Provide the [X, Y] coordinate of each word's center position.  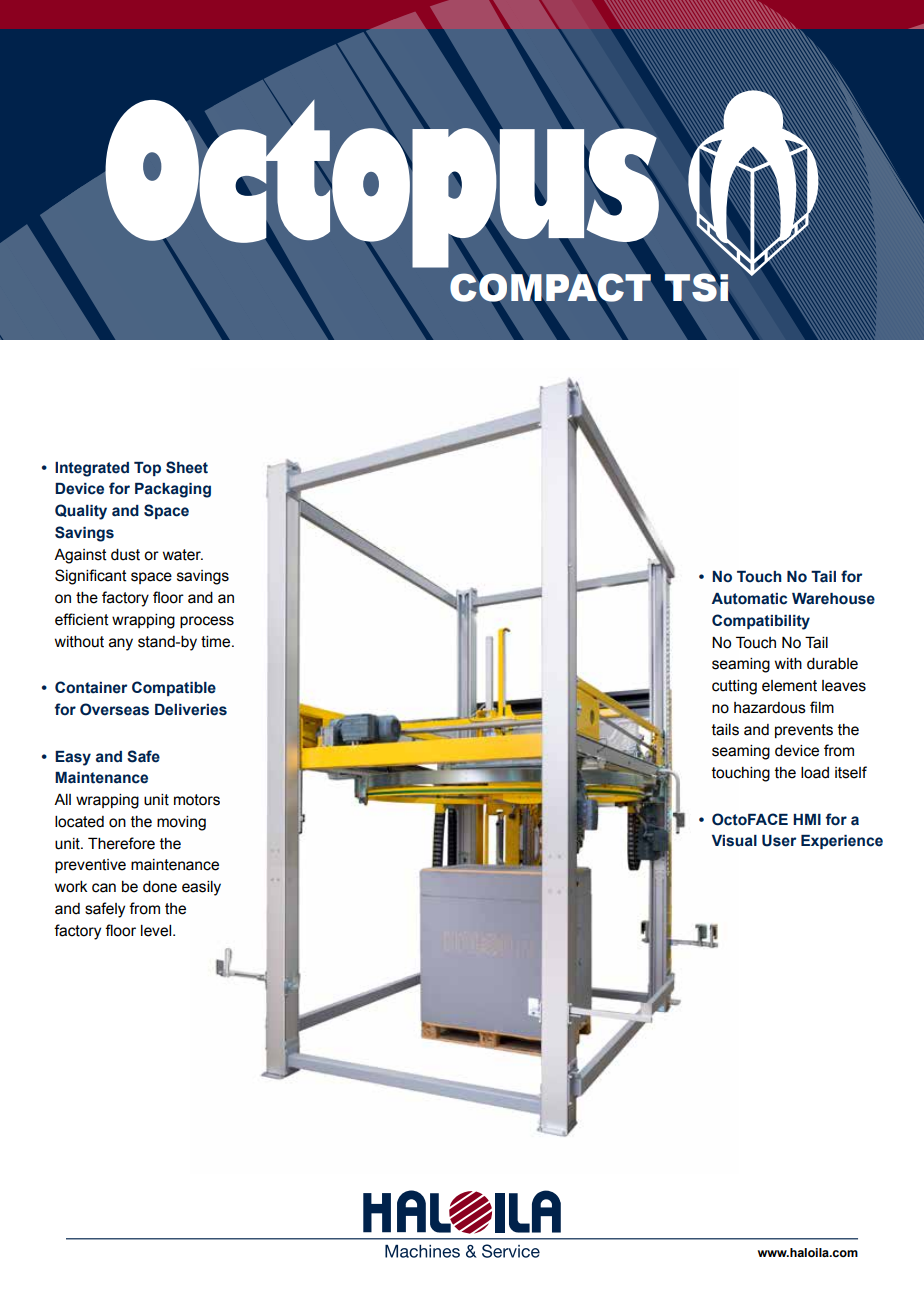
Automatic [749, 599]
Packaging [173, 490]
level [157, 931]
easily [201, 888]
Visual [734, 841]
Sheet [187, 467]
